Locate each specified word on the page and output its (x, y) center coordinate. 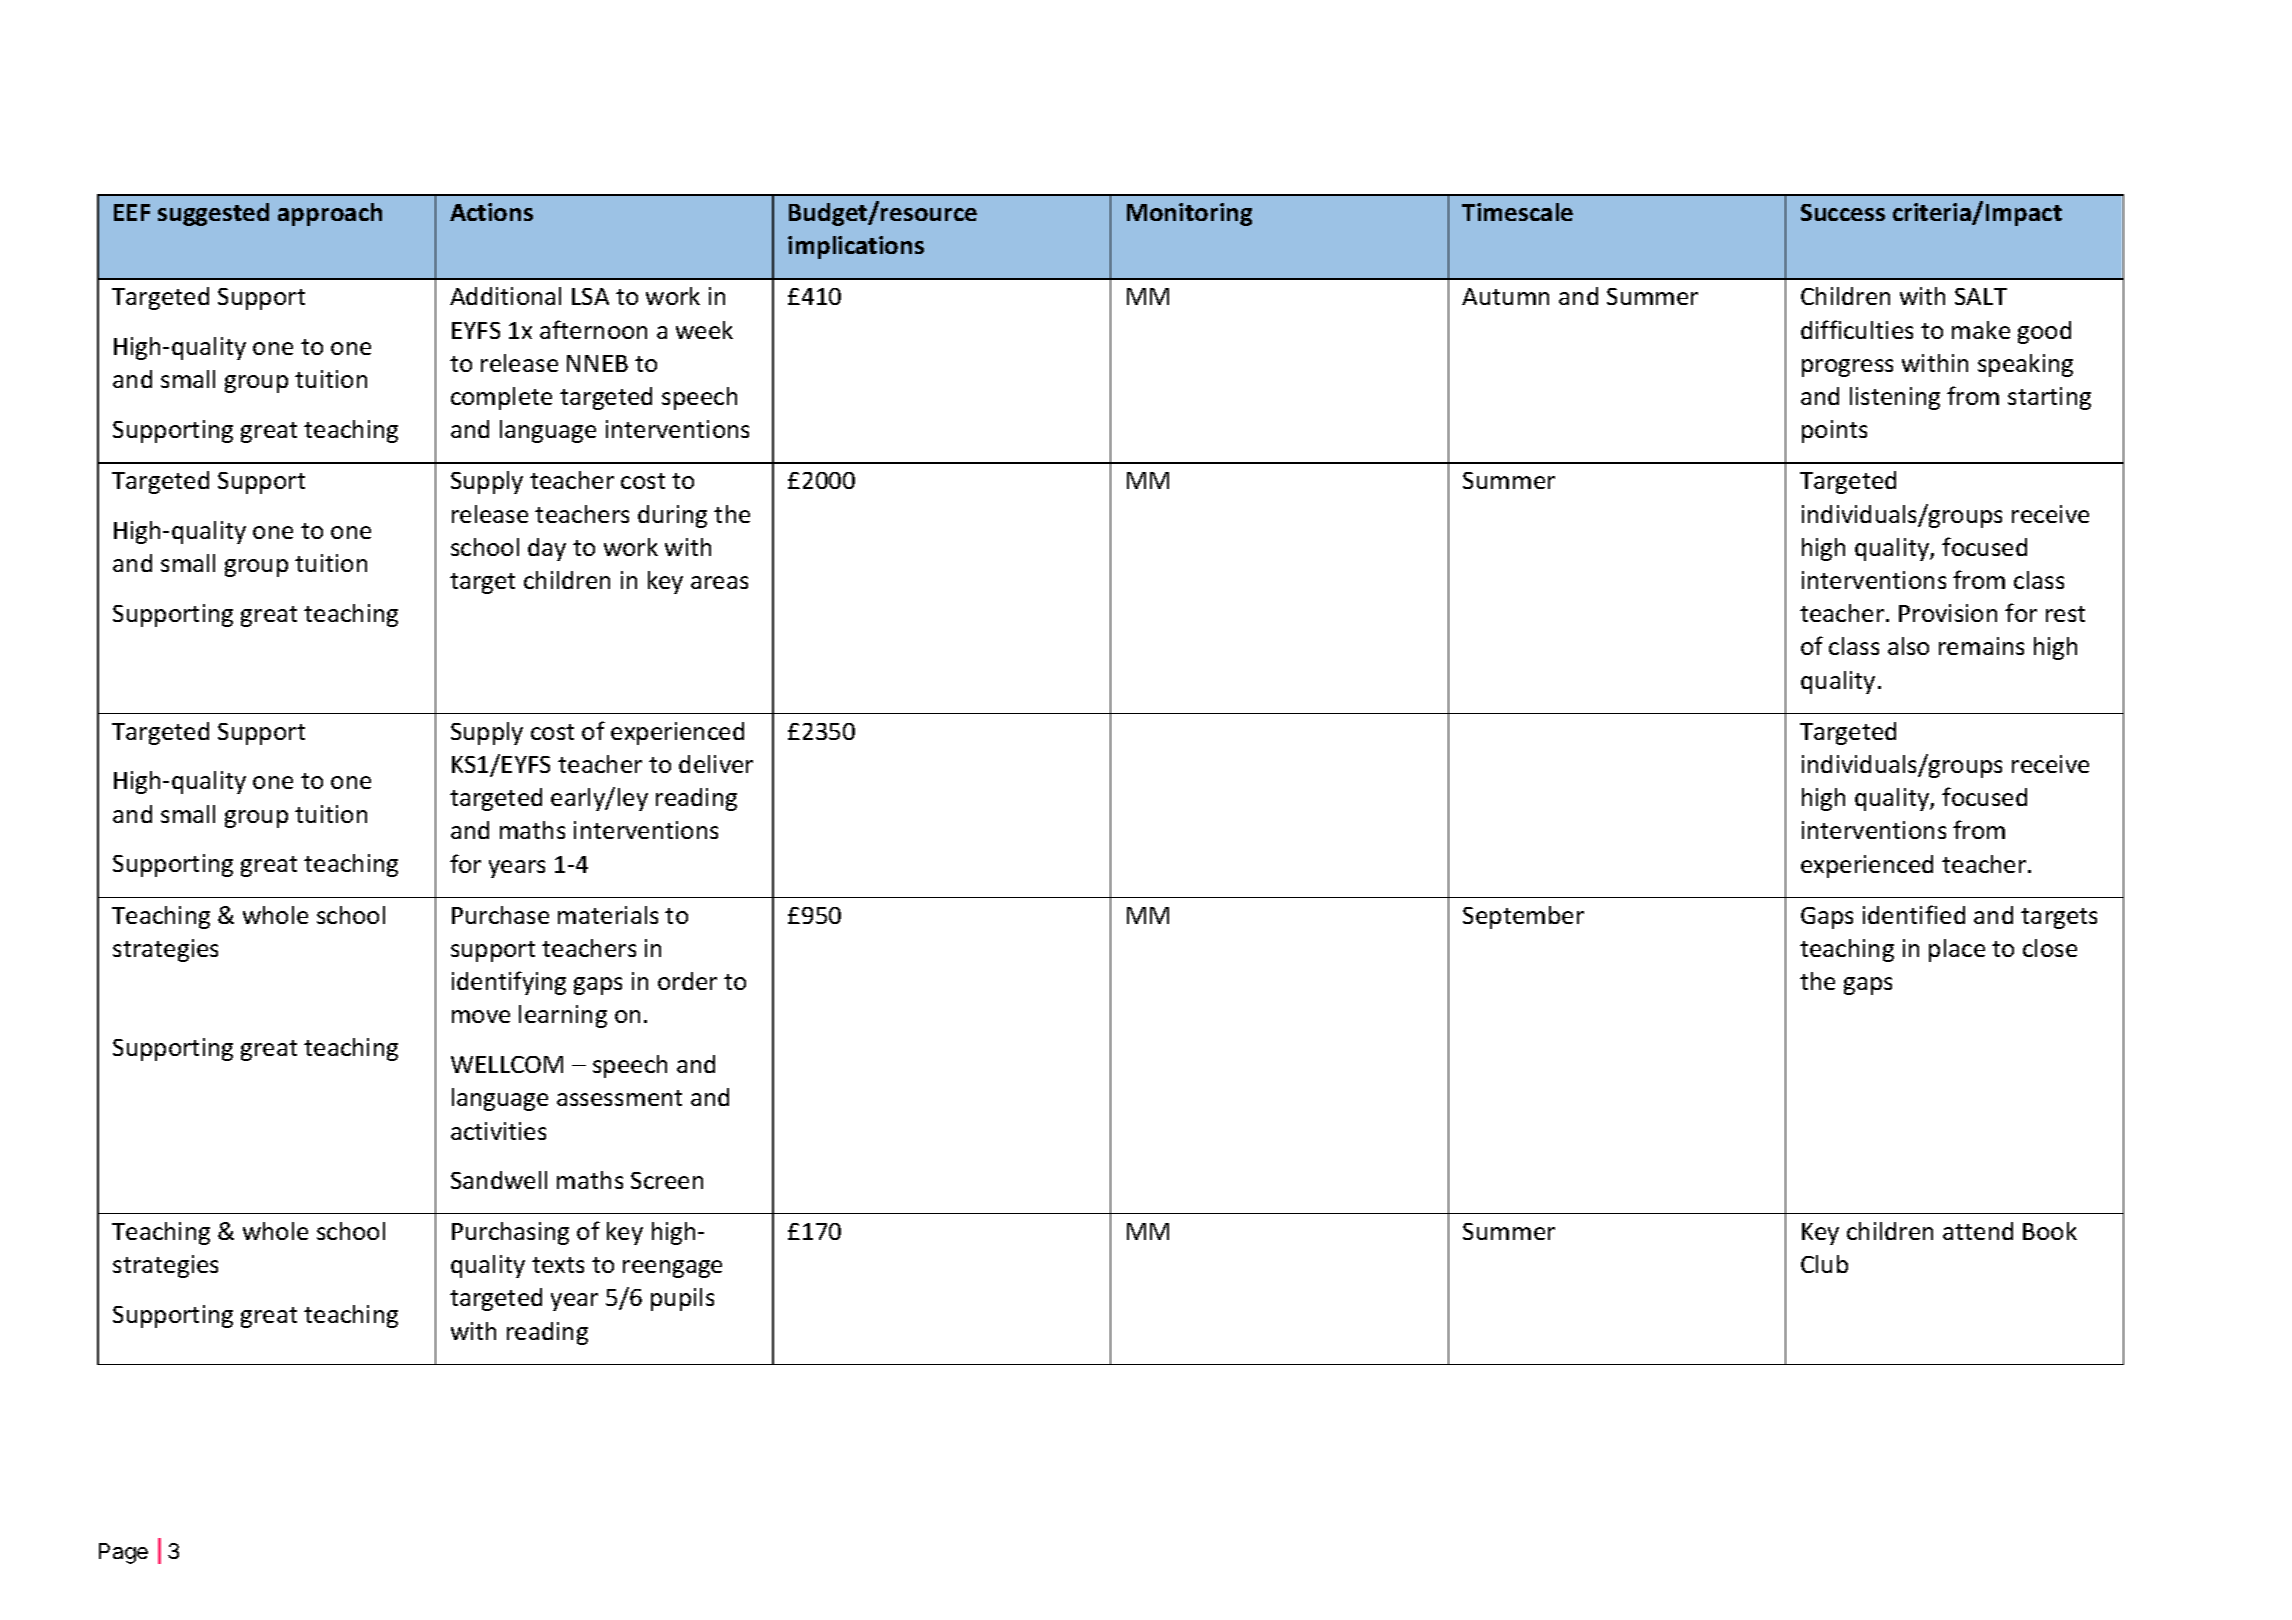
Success (1843, 212)
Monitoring (1189, 214)
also (1908, 646)
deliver (716, 764)
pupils (682, 1299)
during (672, 516)
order (687, 981)
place (1957, 950)
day (547, 549)
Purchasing (510, 1233)
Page (123, 1553)
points (1834, 431)
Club (1824, 1264)
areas (719, 582)
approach (330, 214)
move (481, 1016)
